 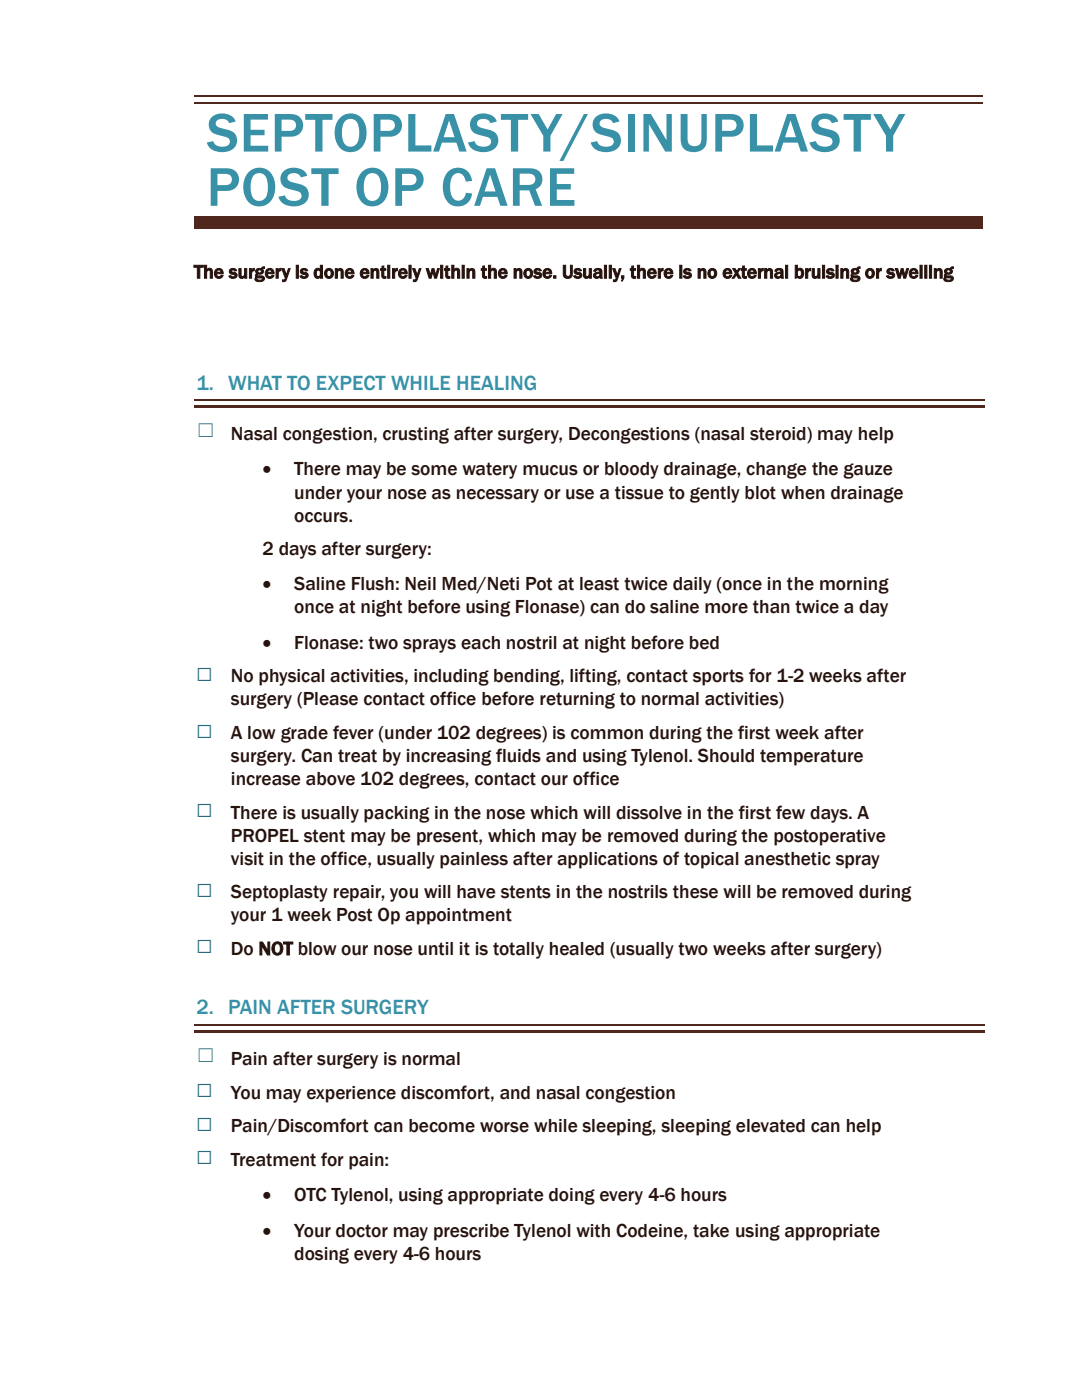 I want to click on CARE, so click(x=509, y=187).
